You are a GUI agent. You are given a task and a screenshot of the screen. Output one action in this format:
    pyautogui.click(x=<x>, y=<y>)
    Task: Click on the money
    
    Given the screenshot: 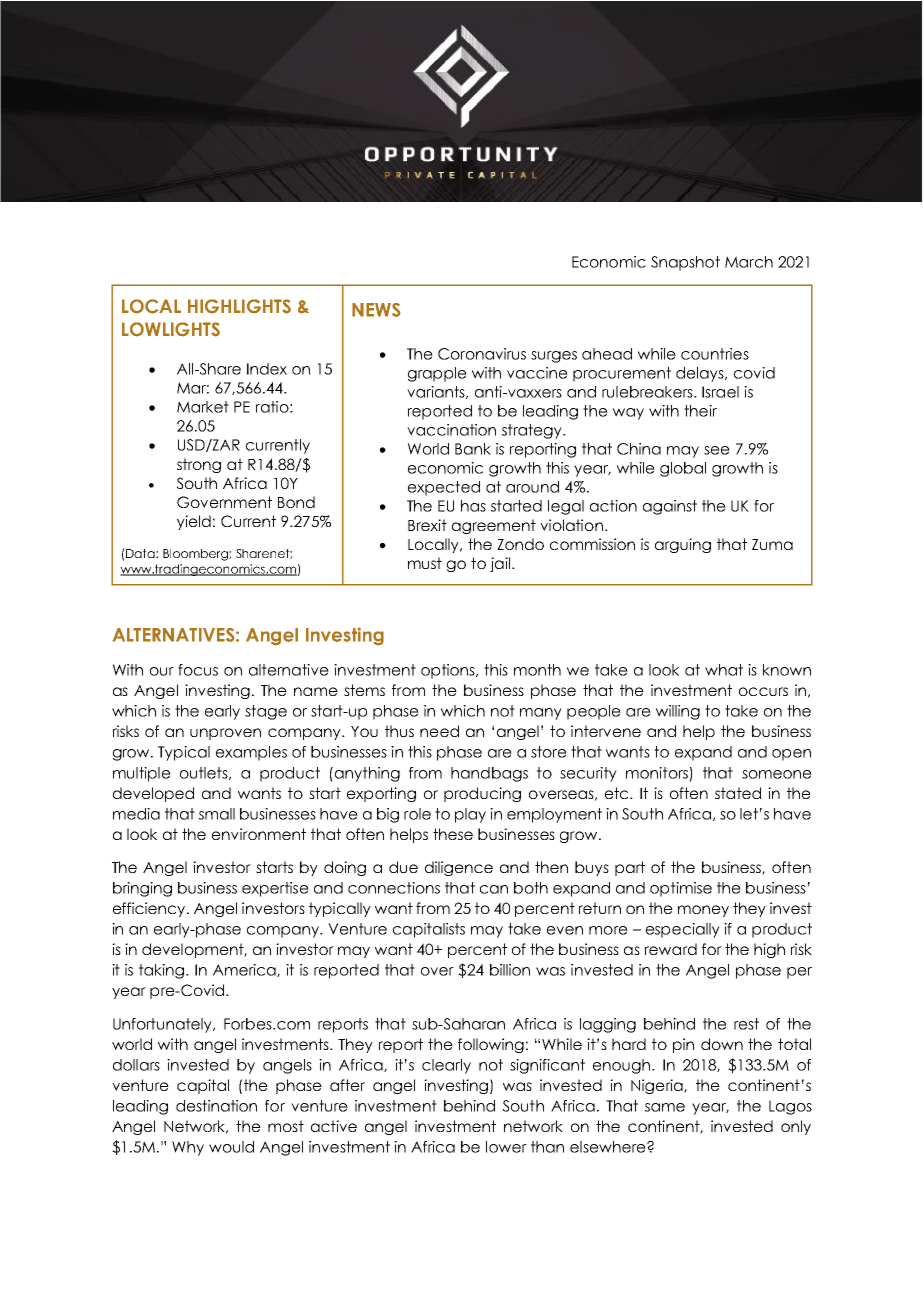 What is the action you would take?
    pyautogui.click(x=703, y=911)
